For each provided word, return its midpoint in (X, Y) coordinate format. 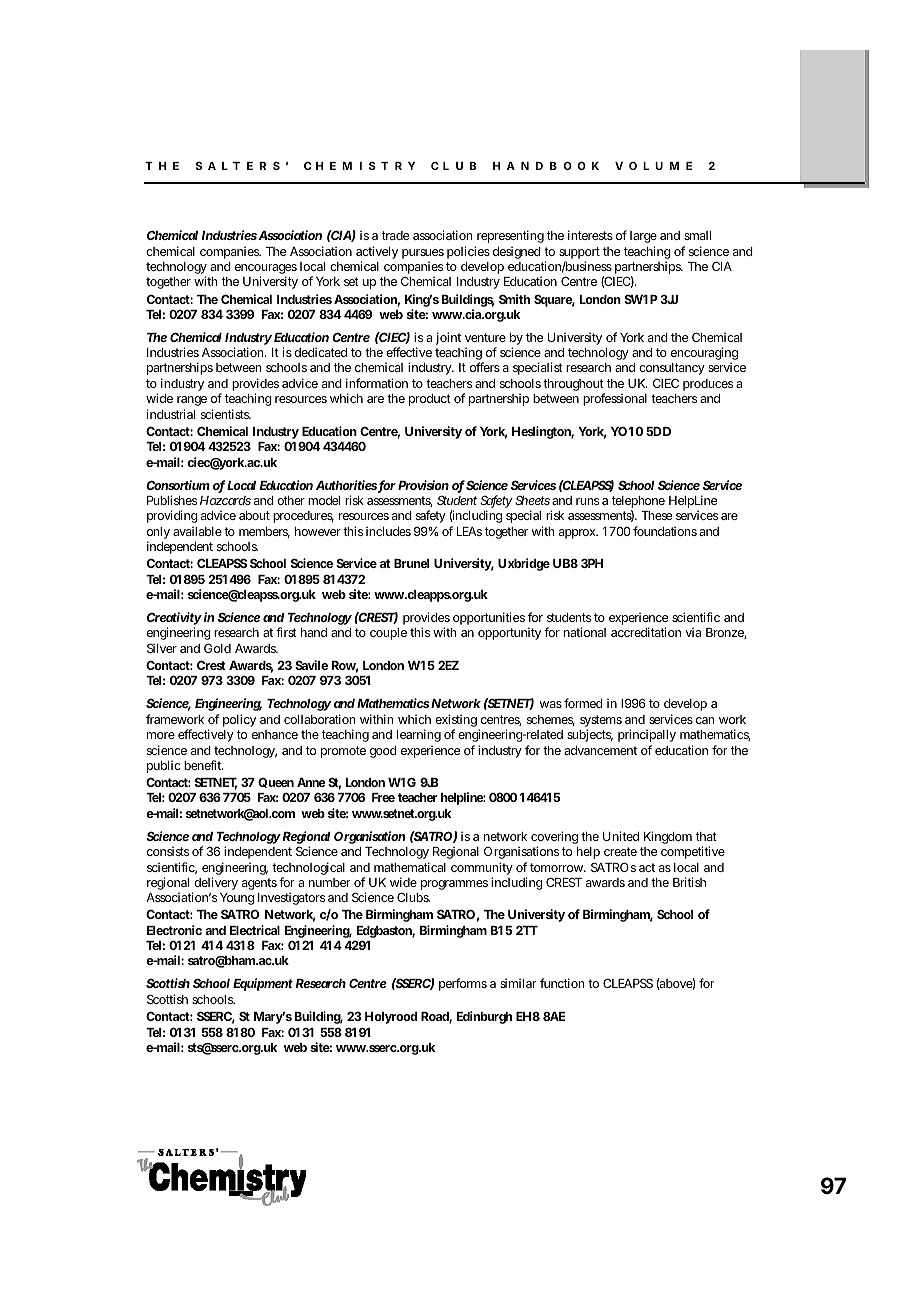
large (643, 237)
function (562, 983)
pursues (423, 255)
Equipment (263, 984)
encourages (266, 270)
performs (463, 984)
